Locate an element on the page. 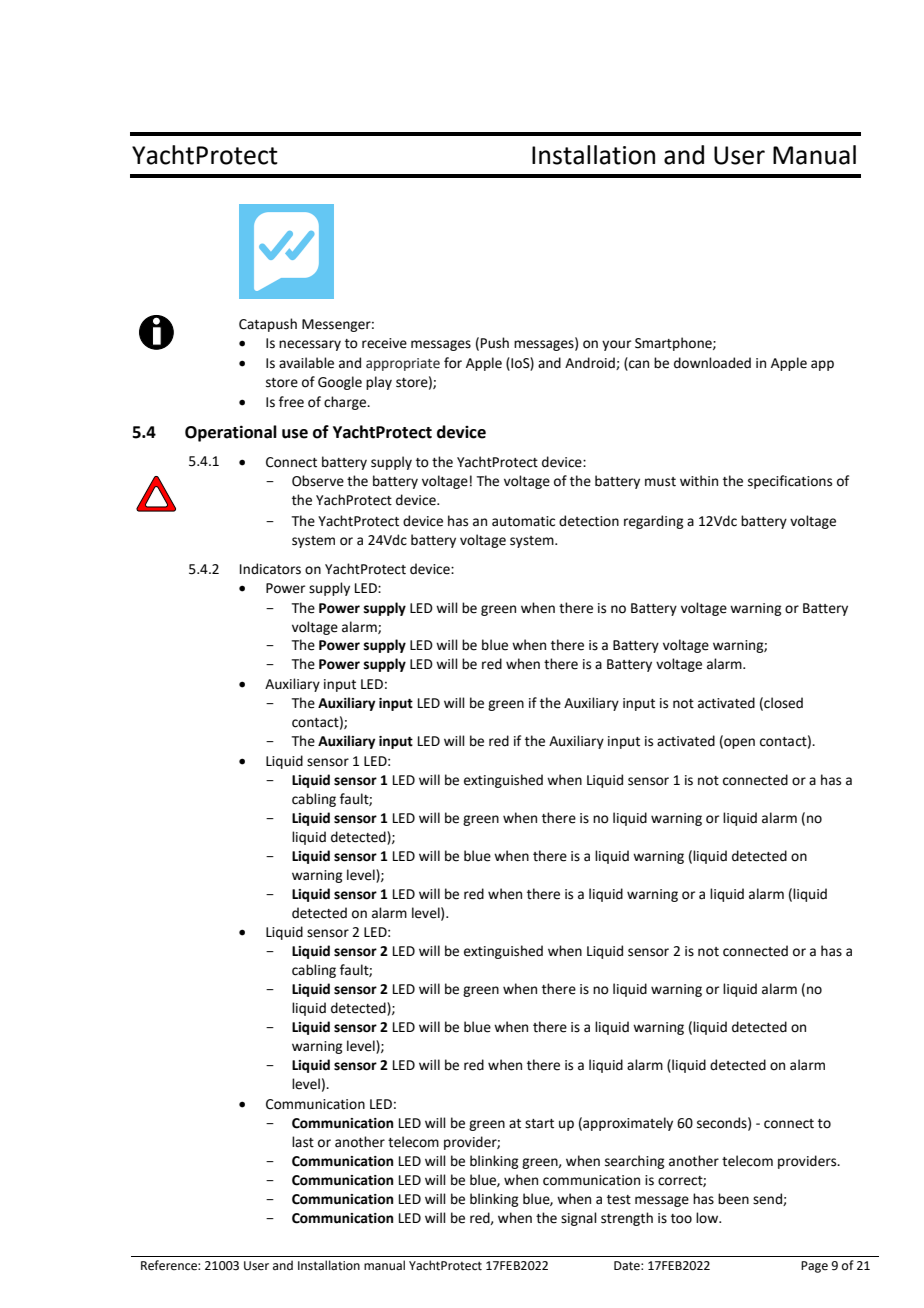  available is located at coordinates (306, 363).
